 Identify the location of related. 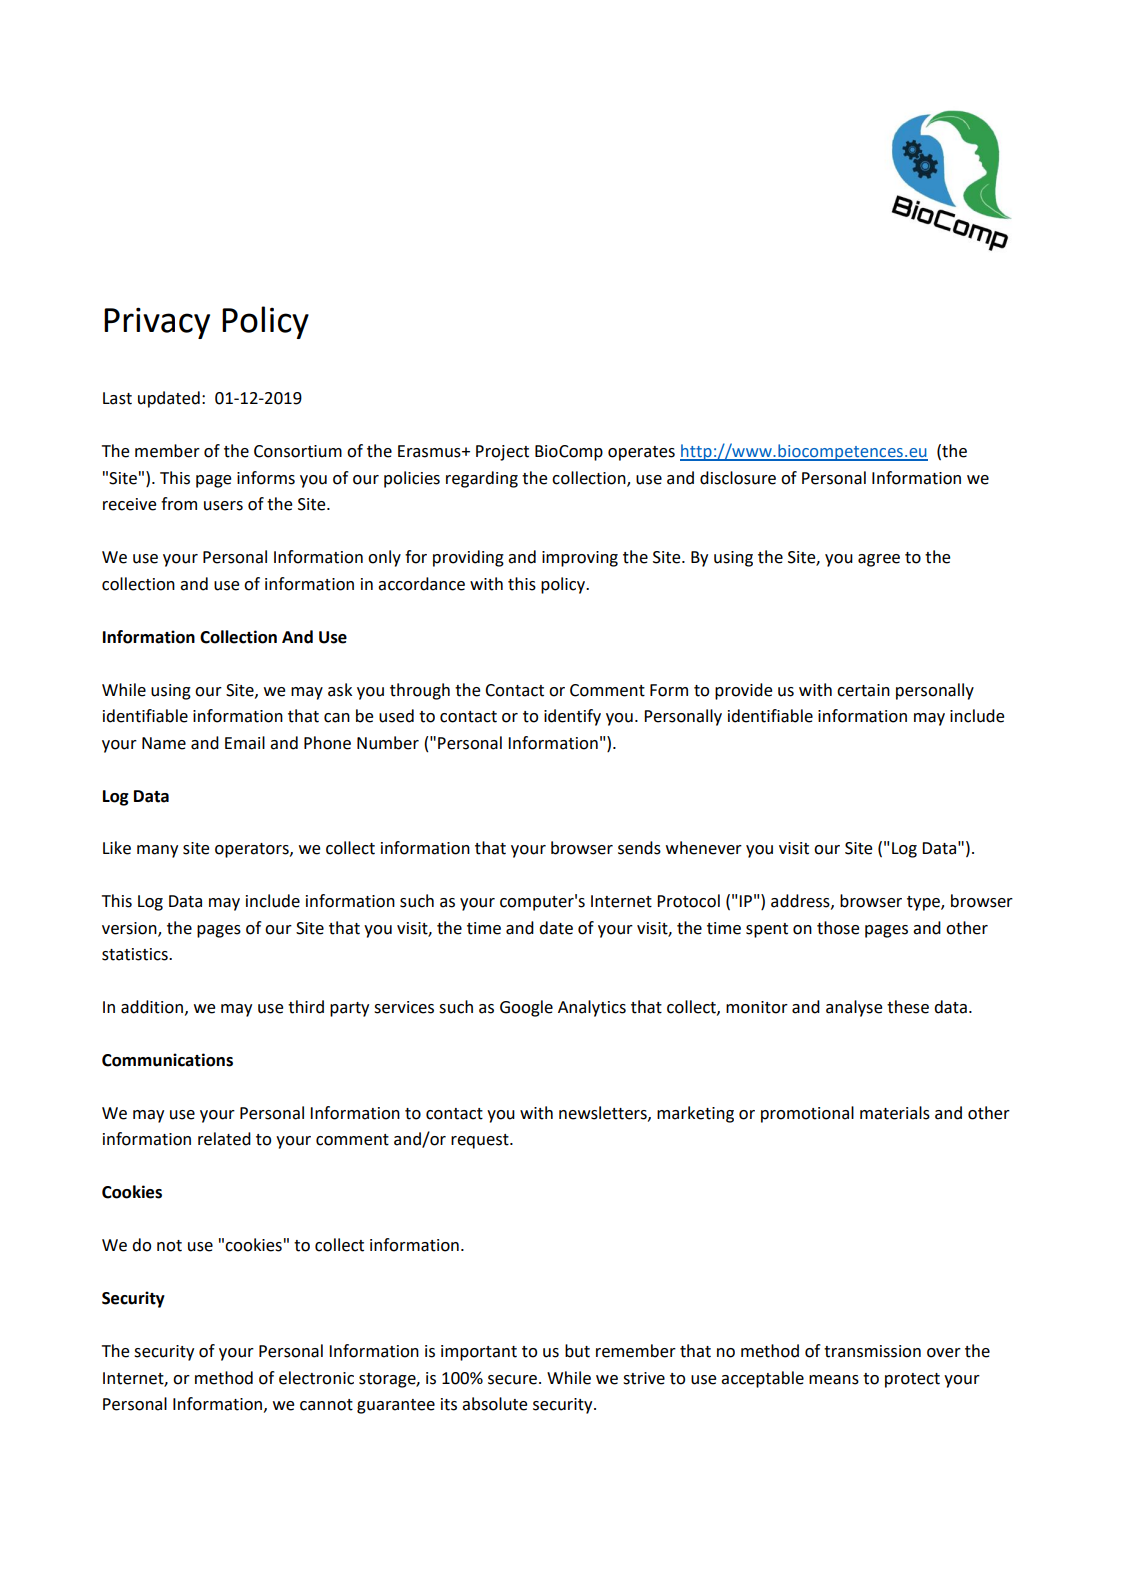
(224, 1139).
